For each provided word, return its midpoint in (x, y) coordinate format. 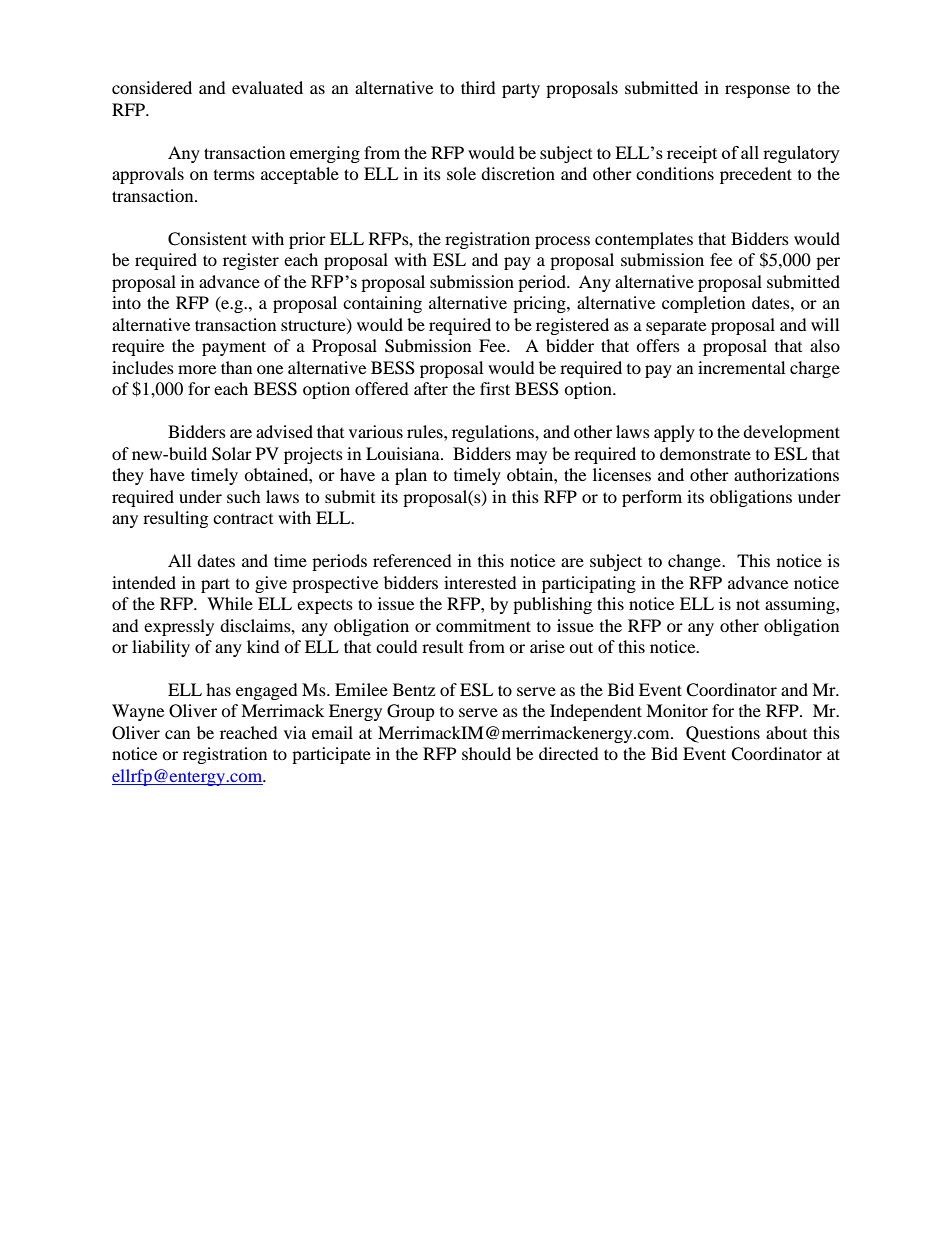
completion (703, 304)
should (486, 753)
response (757, 91)
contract (243, 519)
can (177, 734)
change (695, 562)
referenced (412, 560)
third (478, 87)
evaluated (267, 87)
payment (234, 348)
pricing (540, 304)
